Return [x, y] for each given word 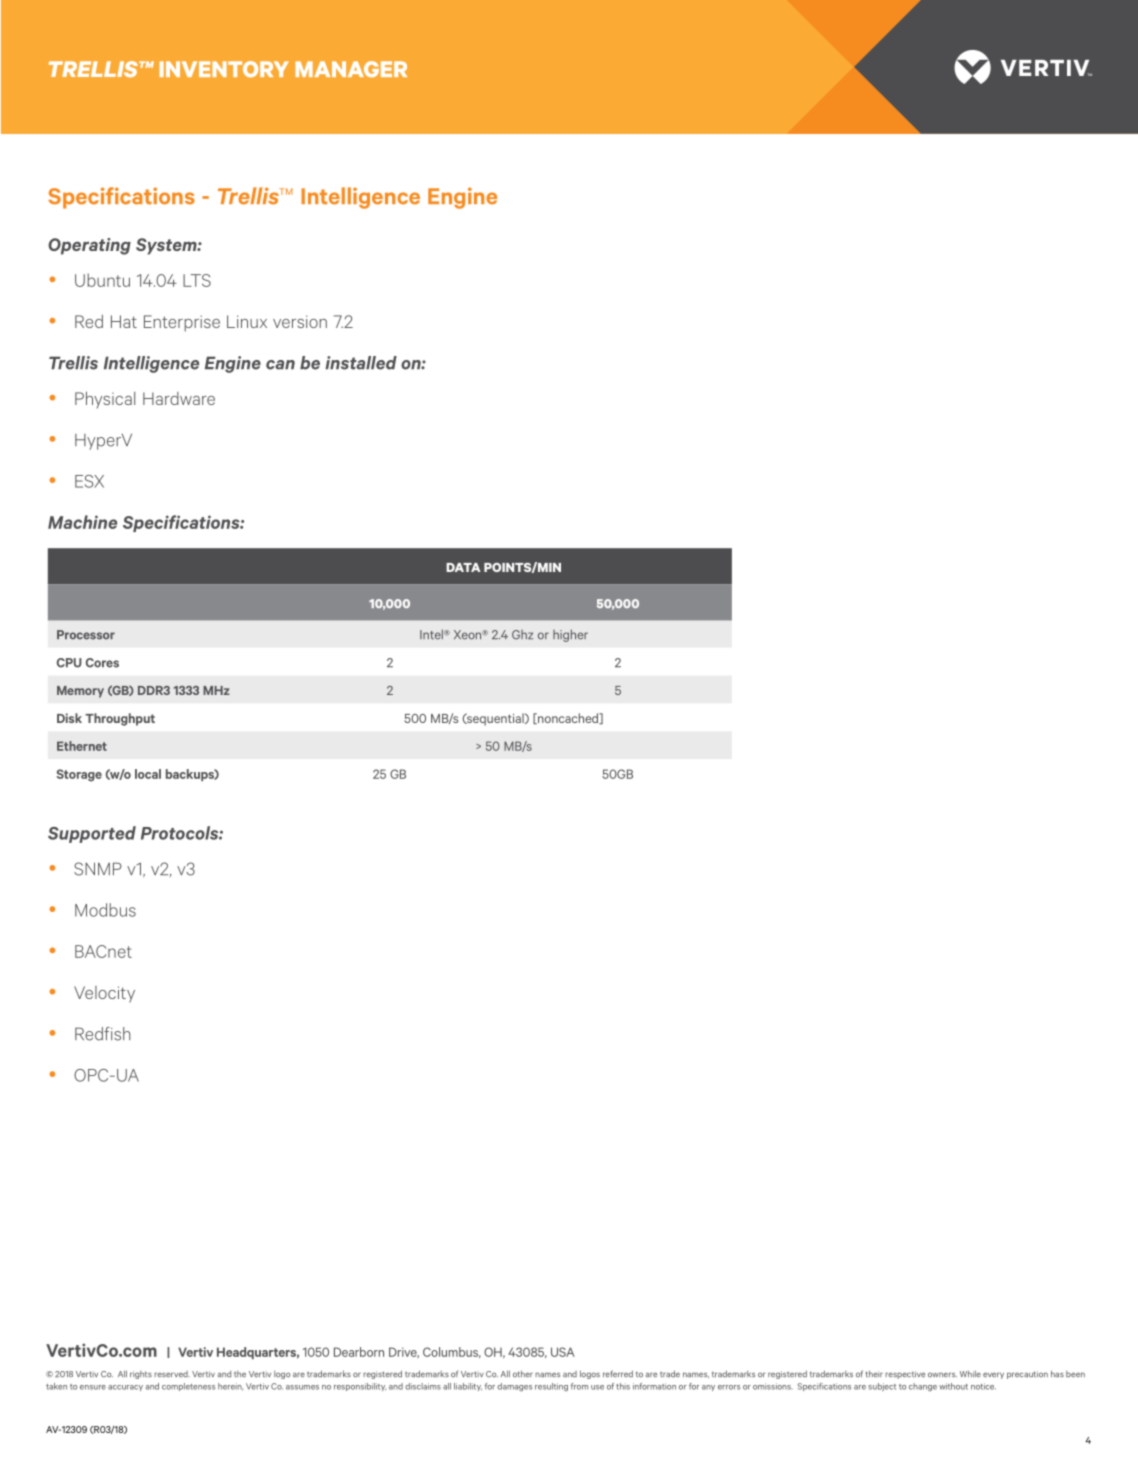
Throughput [120, 719]
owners [942, 1374]
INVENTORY [224, 69]
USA [563, 1352]
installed [361, 363]
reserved [172, 1374]
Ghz [522, 635]
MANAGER [351, 69]
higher [570, 635]
